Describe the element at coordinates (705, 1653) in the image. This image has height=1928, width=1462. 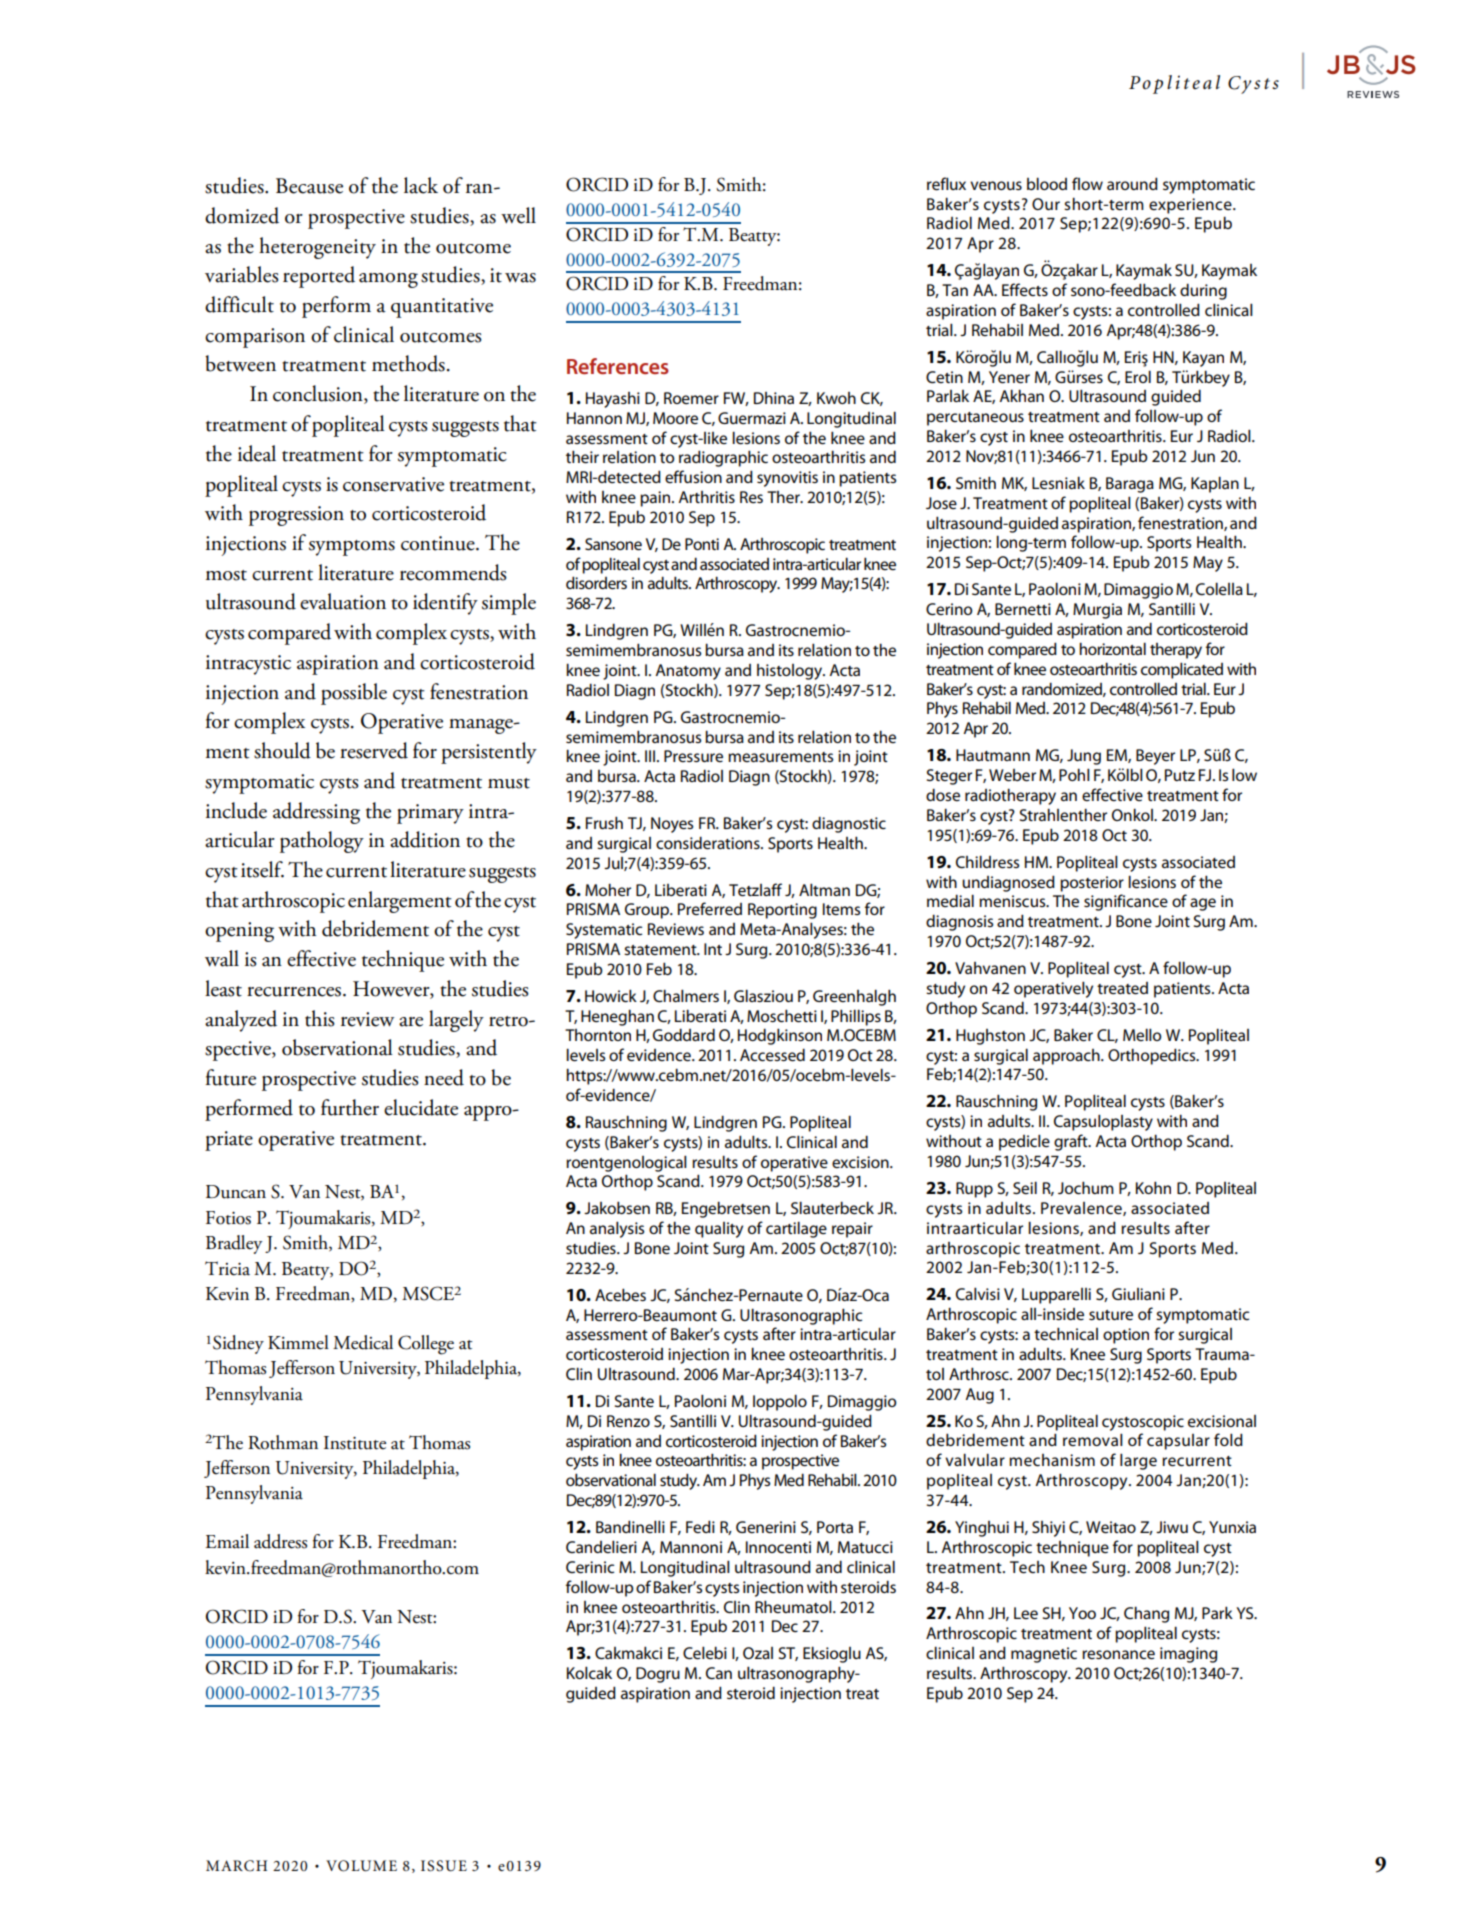
I see `Celebi` at that location.
